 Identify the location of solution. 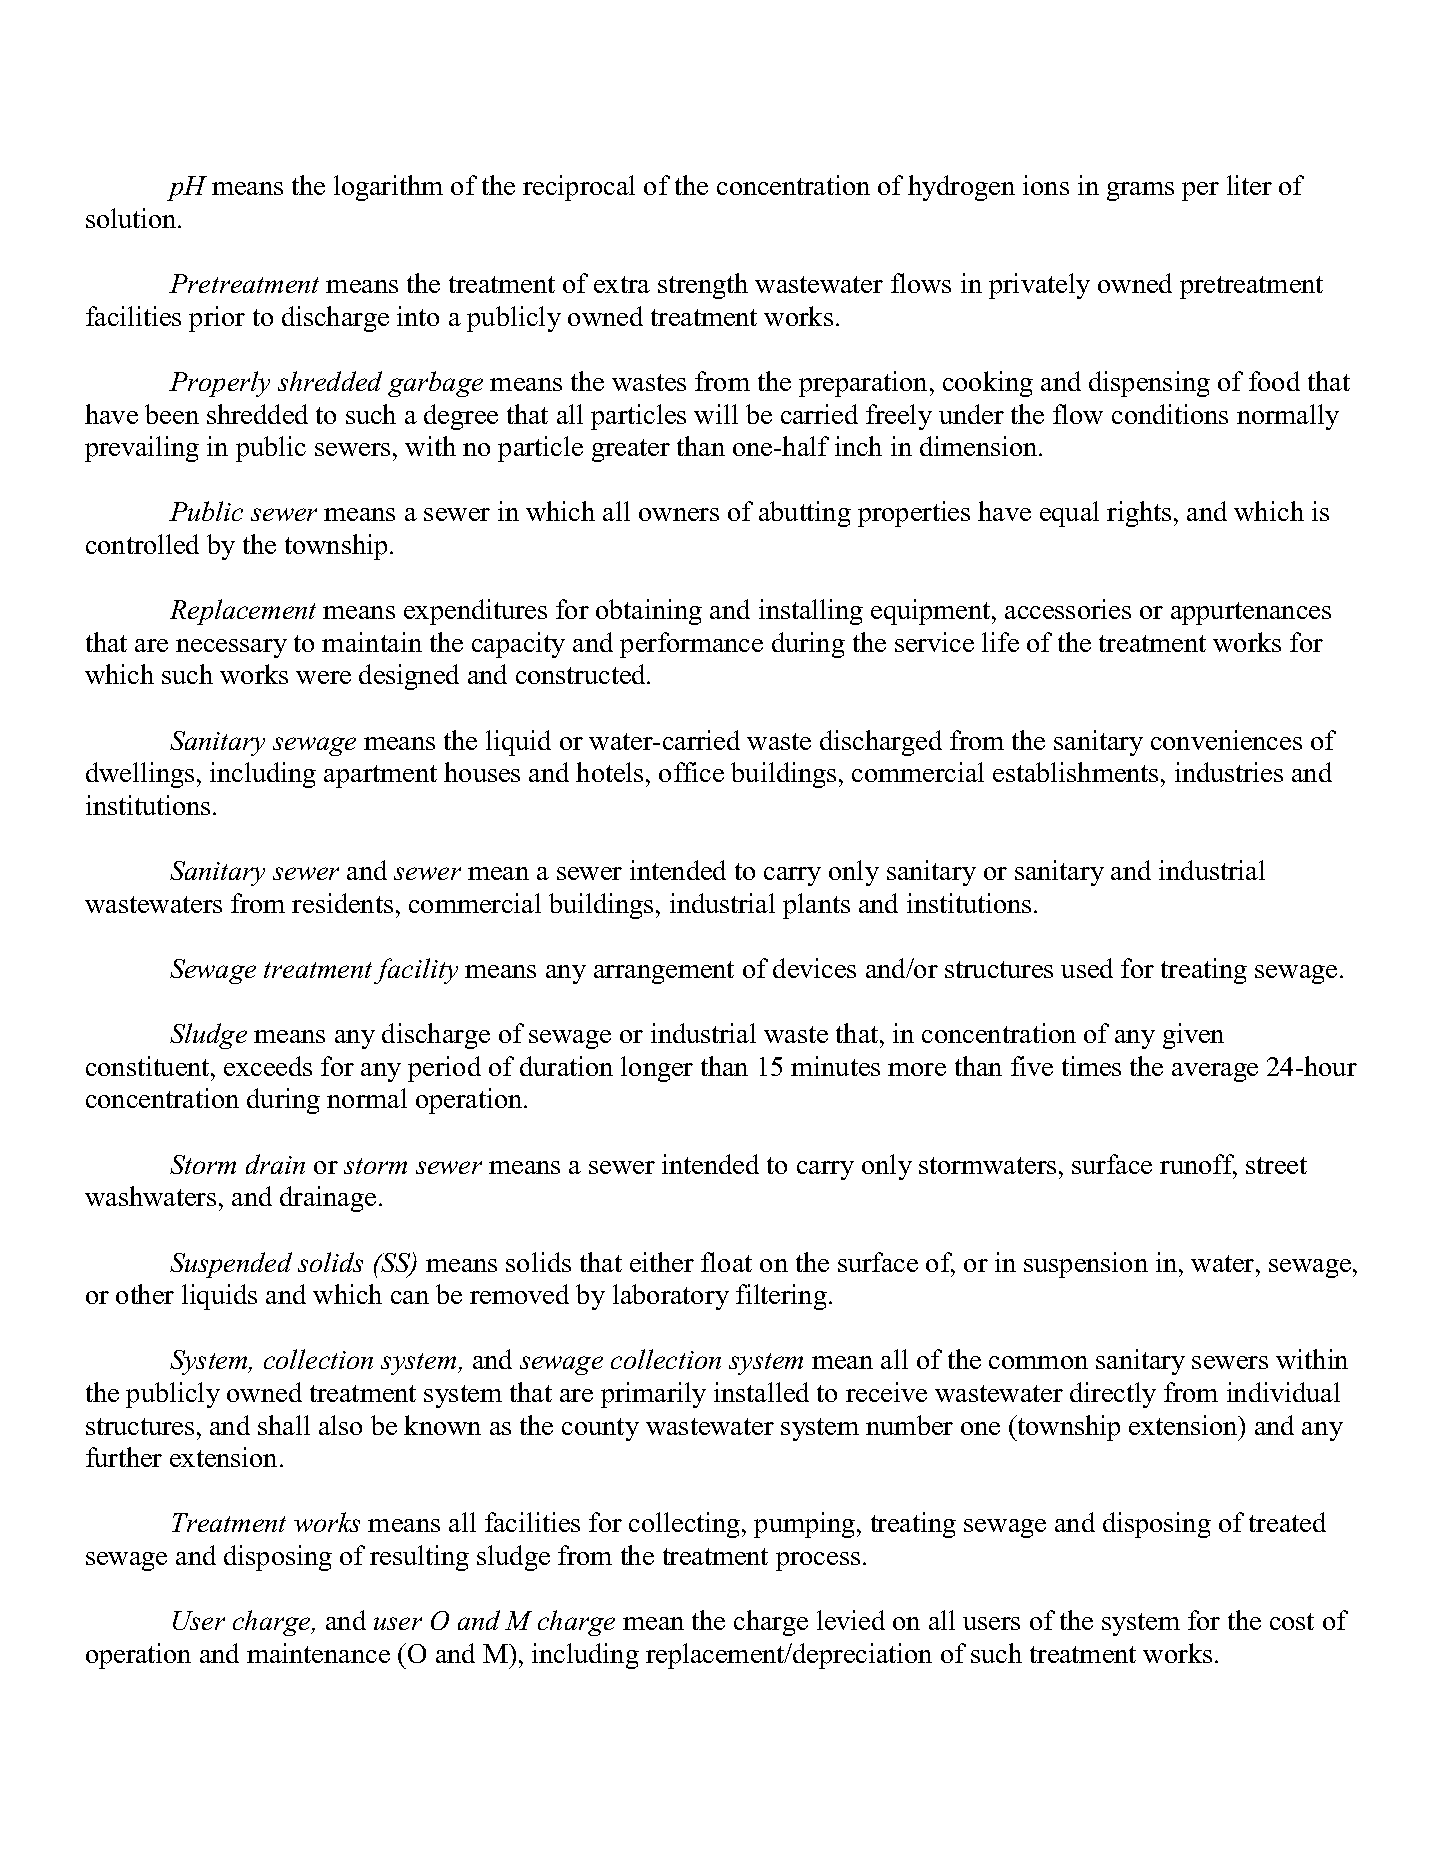
(132, 218).
